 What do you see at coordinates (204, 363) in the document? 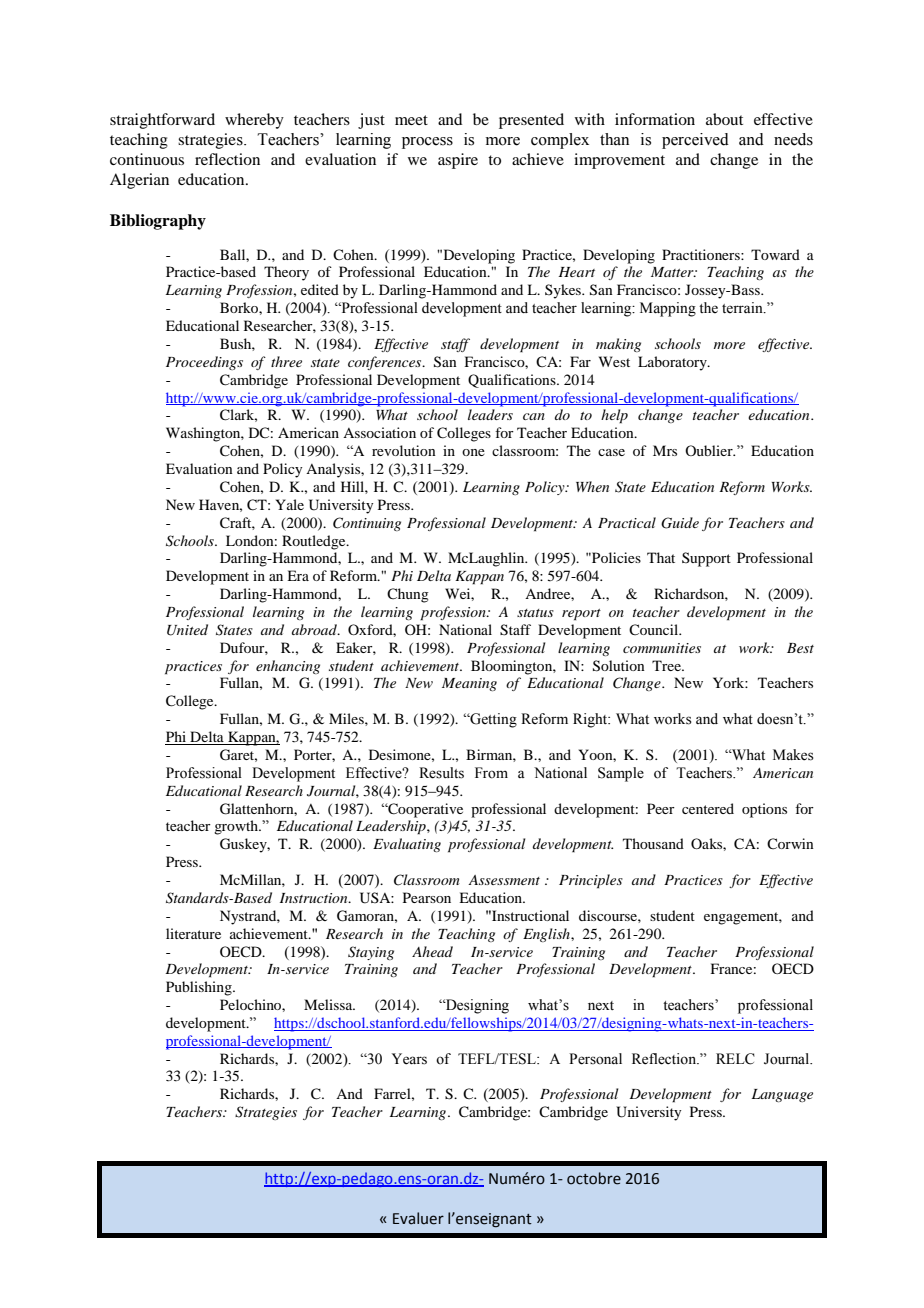
I see `Proceedings` at bounding box center [204, 363].
